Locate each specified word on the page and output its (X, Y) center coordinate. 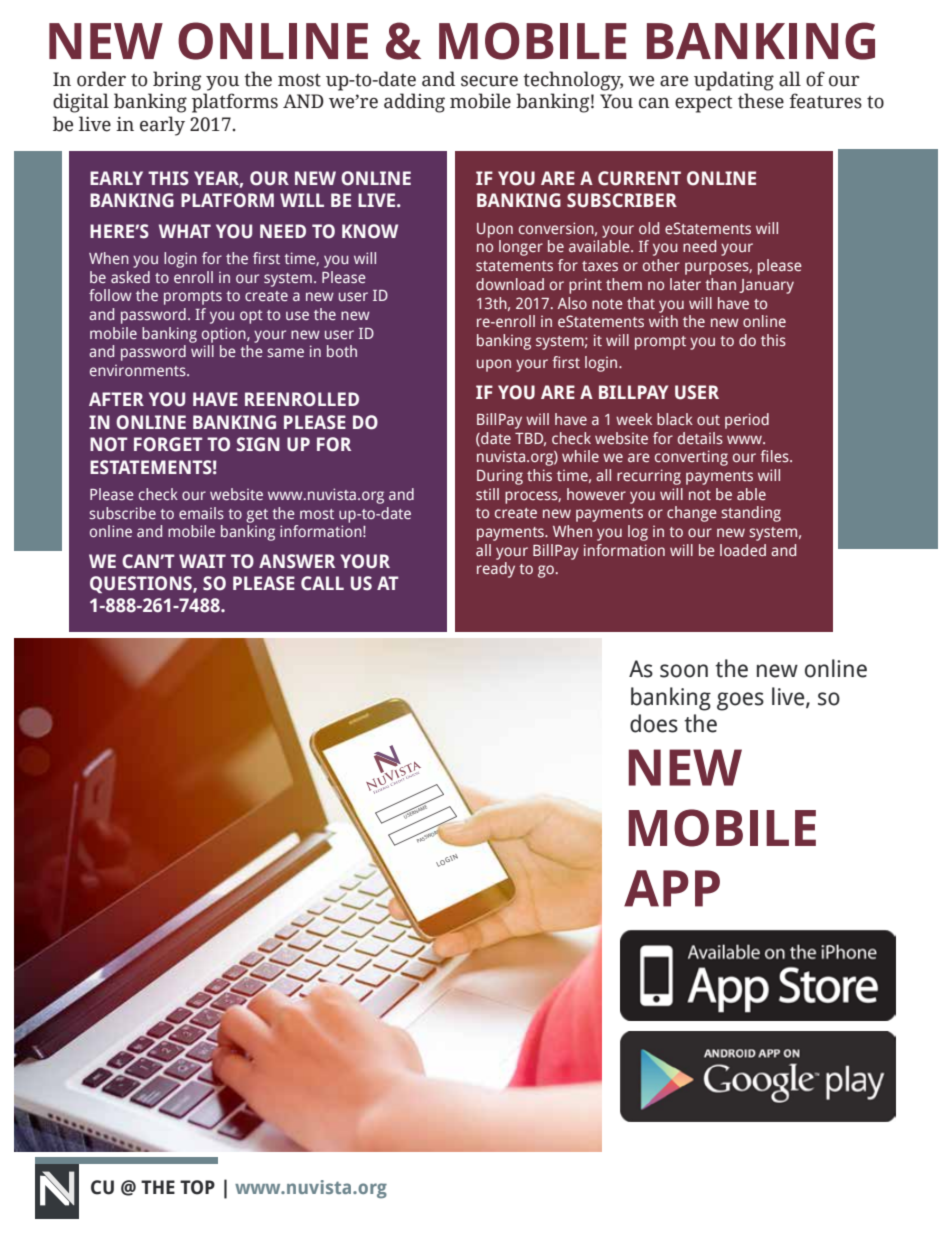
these (761, 101)
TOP (197, 1187)
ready (496, 570)
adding (414, 103)
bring (177, 81)
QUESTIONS (142, 584)
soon (684, 671)
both (342, 351)
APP (672, 888)
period (747, 421)
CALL (322, 583)
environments (139, 370)
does (654, 723)
